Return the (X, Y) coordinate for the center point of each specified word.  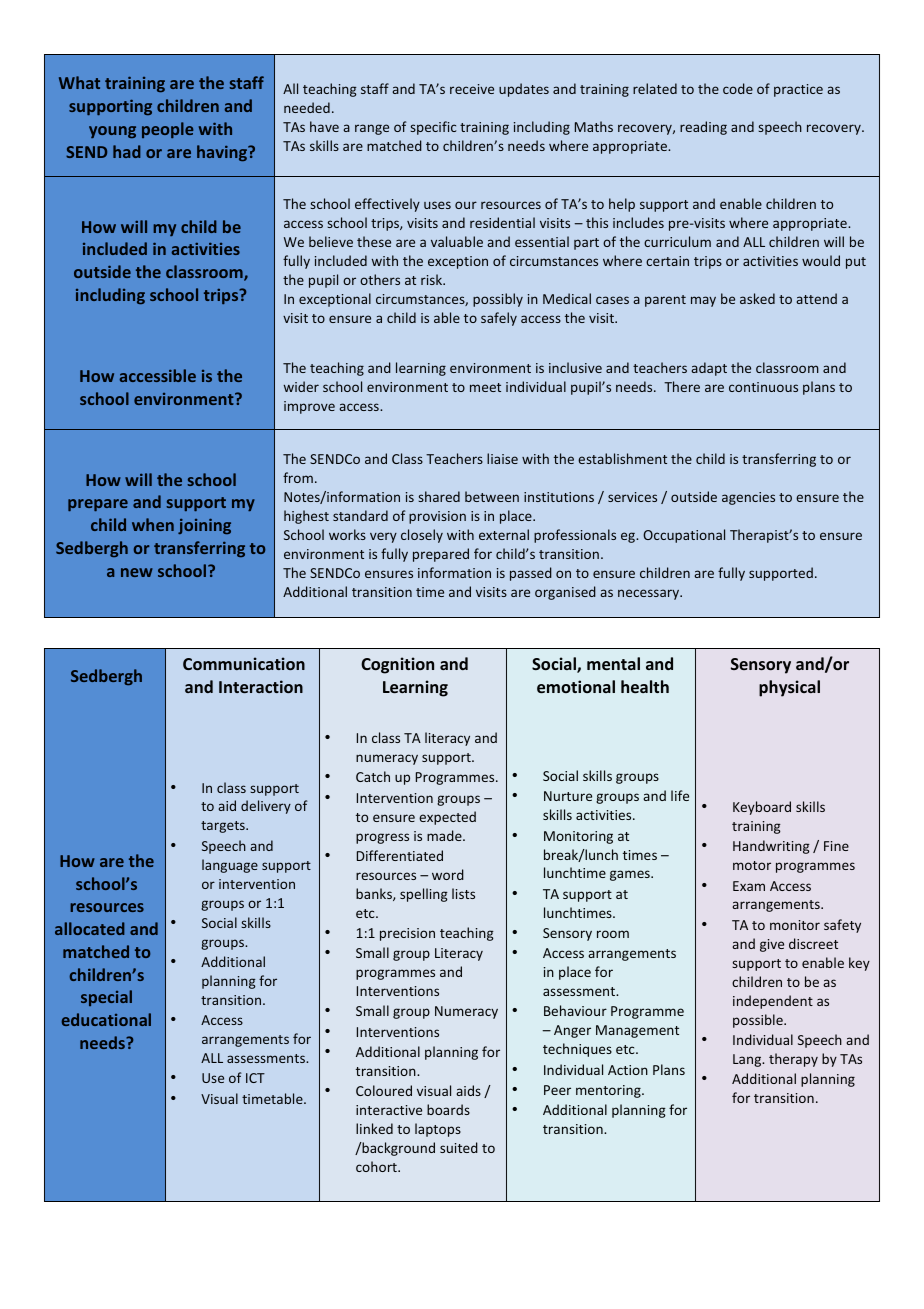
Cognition (397, 665)
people (167, 130)
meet (485, 387)
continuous (763, 387)
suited (459, 1147)
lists (463, 893)
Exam (749, 886)
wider (301, 386)
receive (472, 89)
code (738, 88)
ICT (255, 1078)
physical (789, 688)
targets (224, 827)
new (137, 572)
